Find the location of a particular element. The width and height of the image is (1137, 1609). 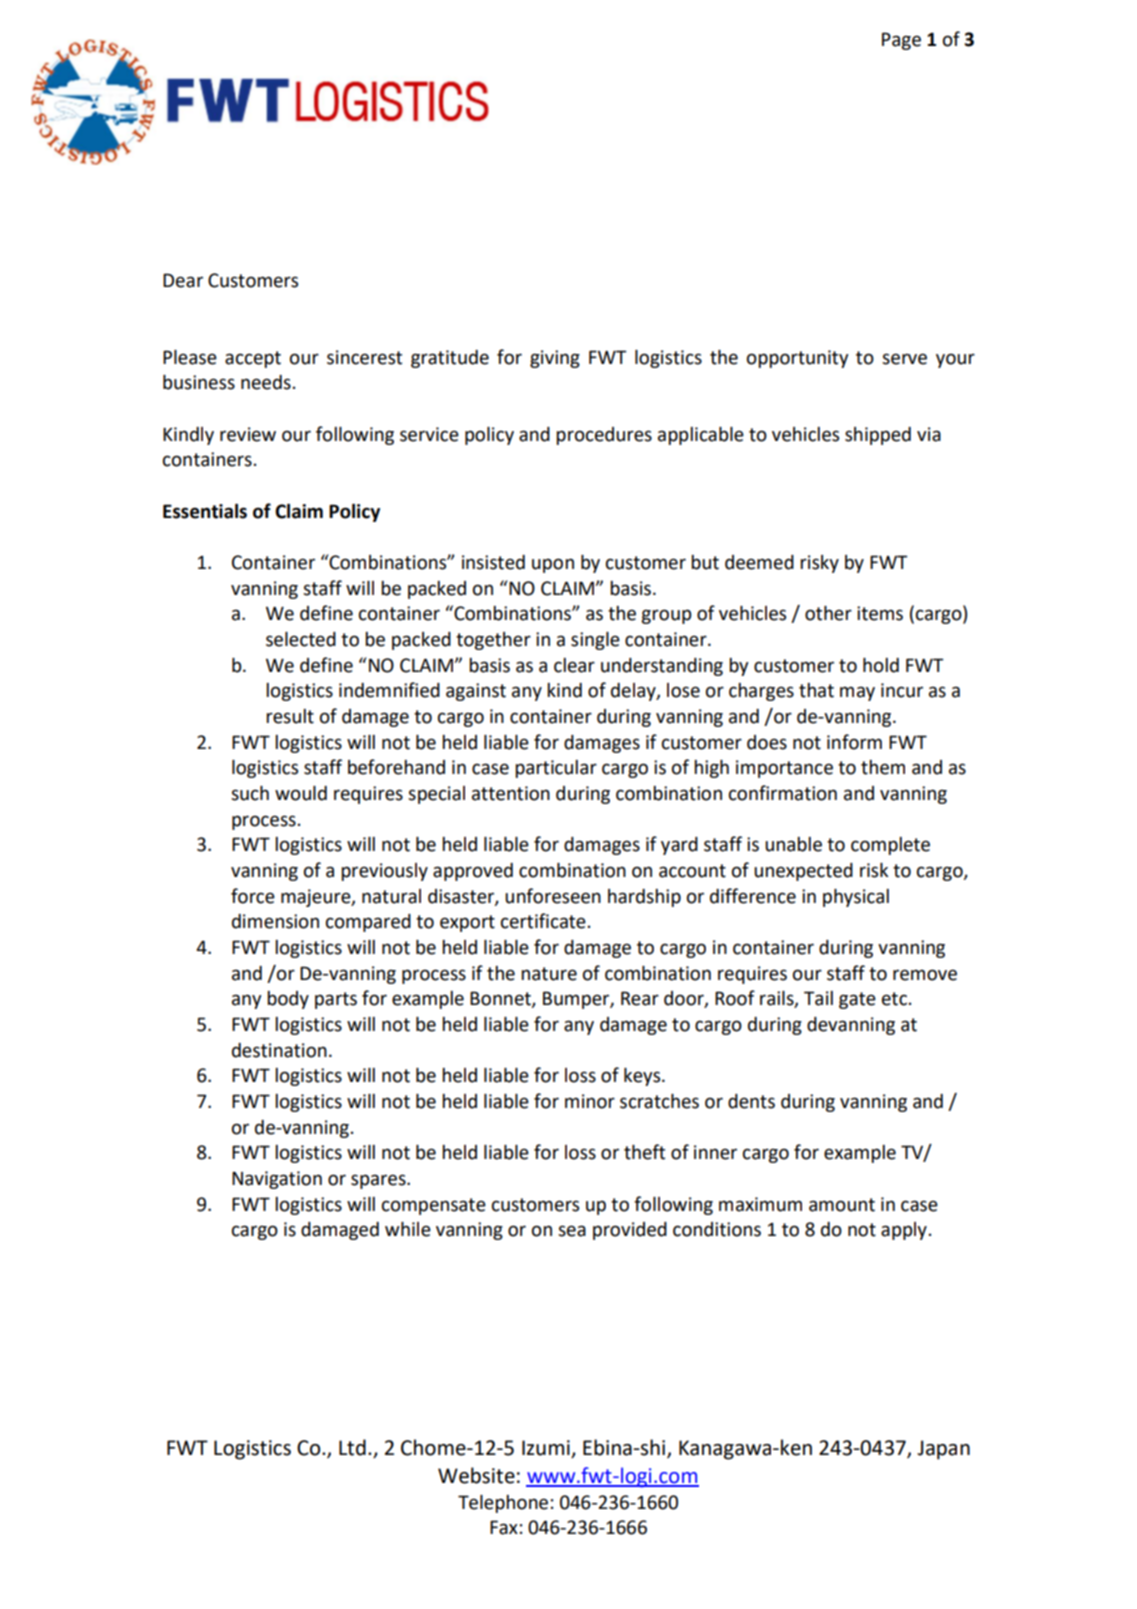

Izumi is located at coordinates (546, 1448).
